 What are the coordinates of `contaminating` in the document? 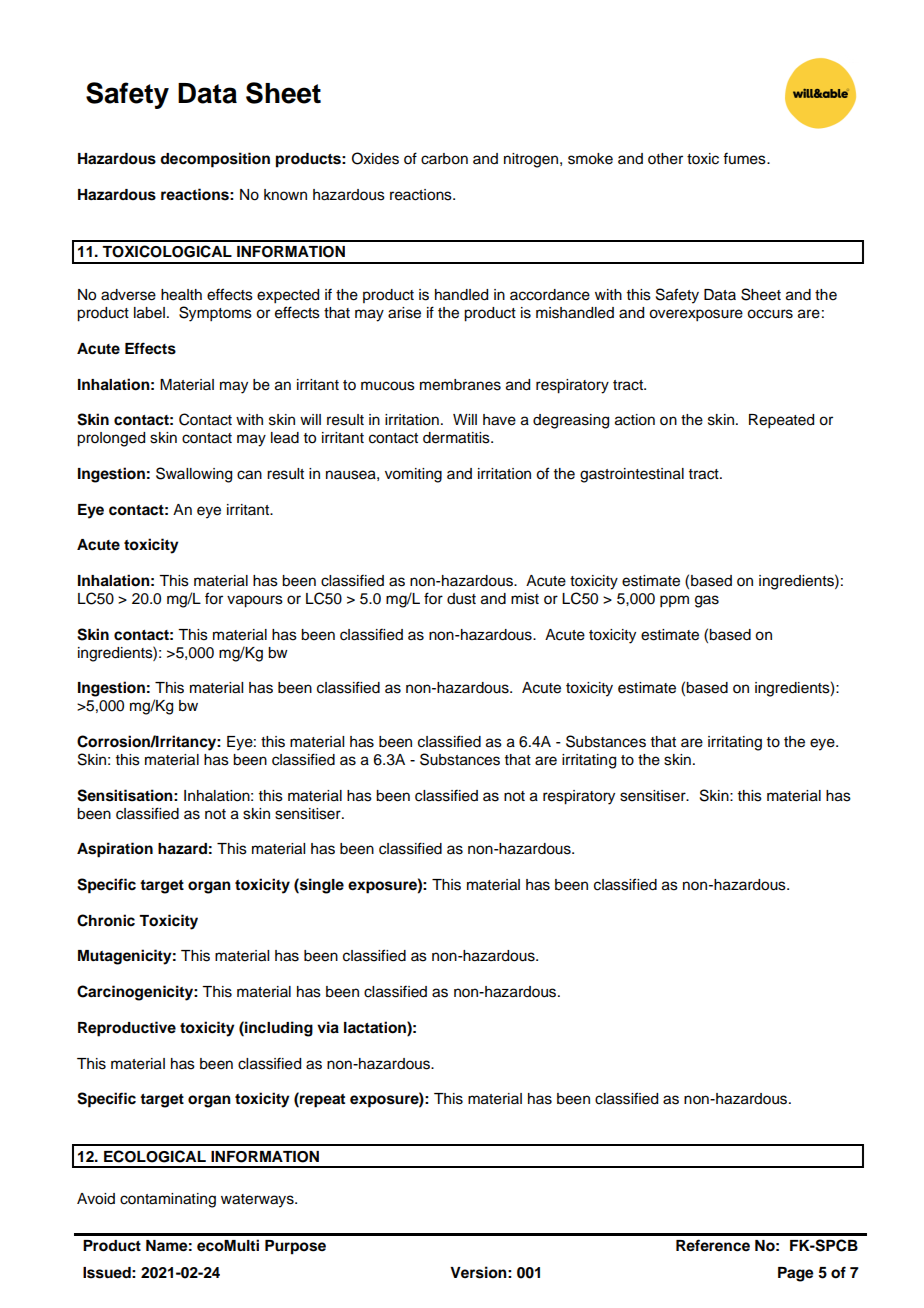 It's located at (168, 1200).
